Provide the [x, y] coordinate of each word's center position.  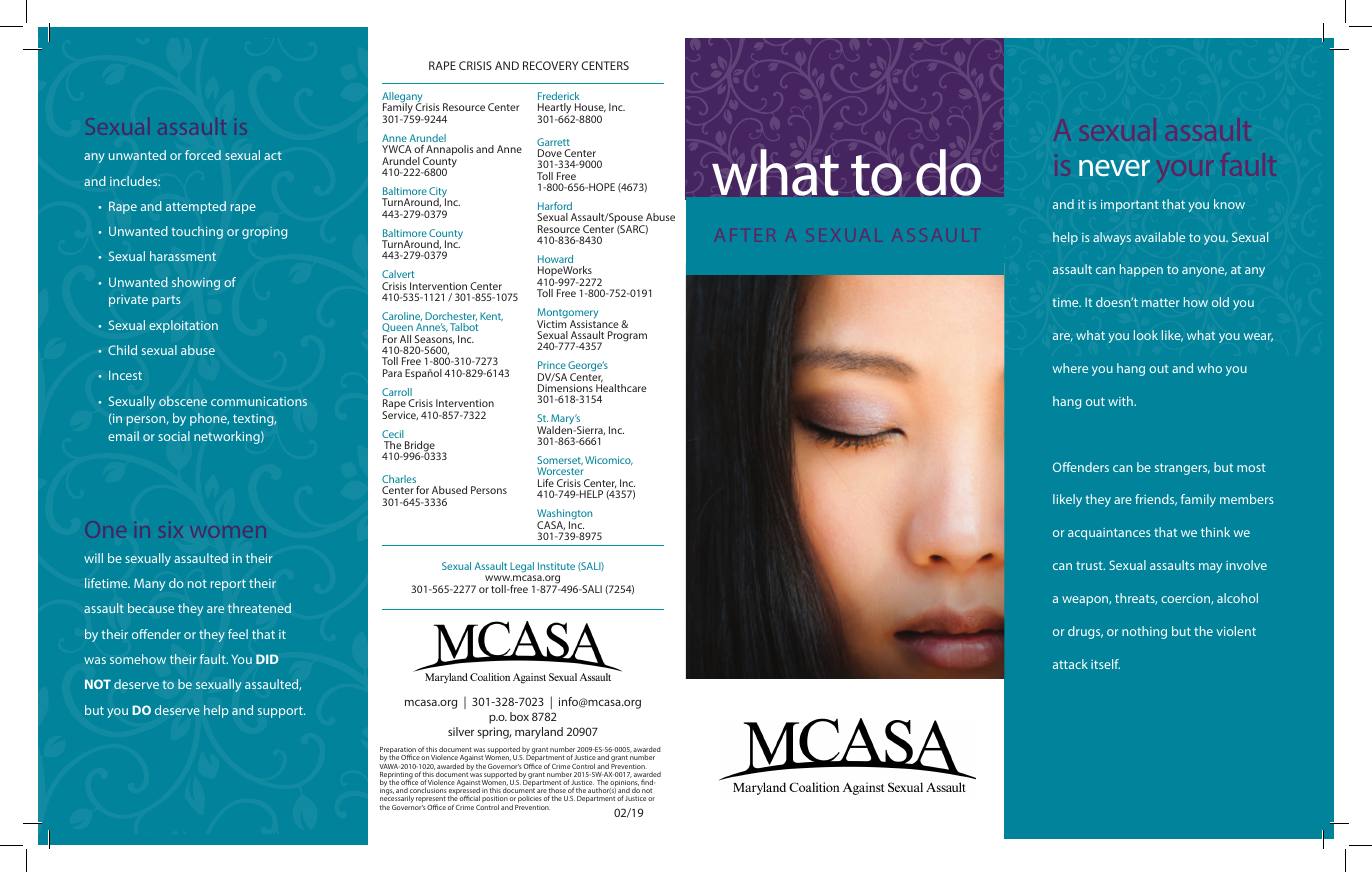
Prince [552, 365]
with [1121, 401]
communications [259, 401]
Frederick [559, 96]
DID [267, 659]
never [1114, 168]
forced [203, 155]
